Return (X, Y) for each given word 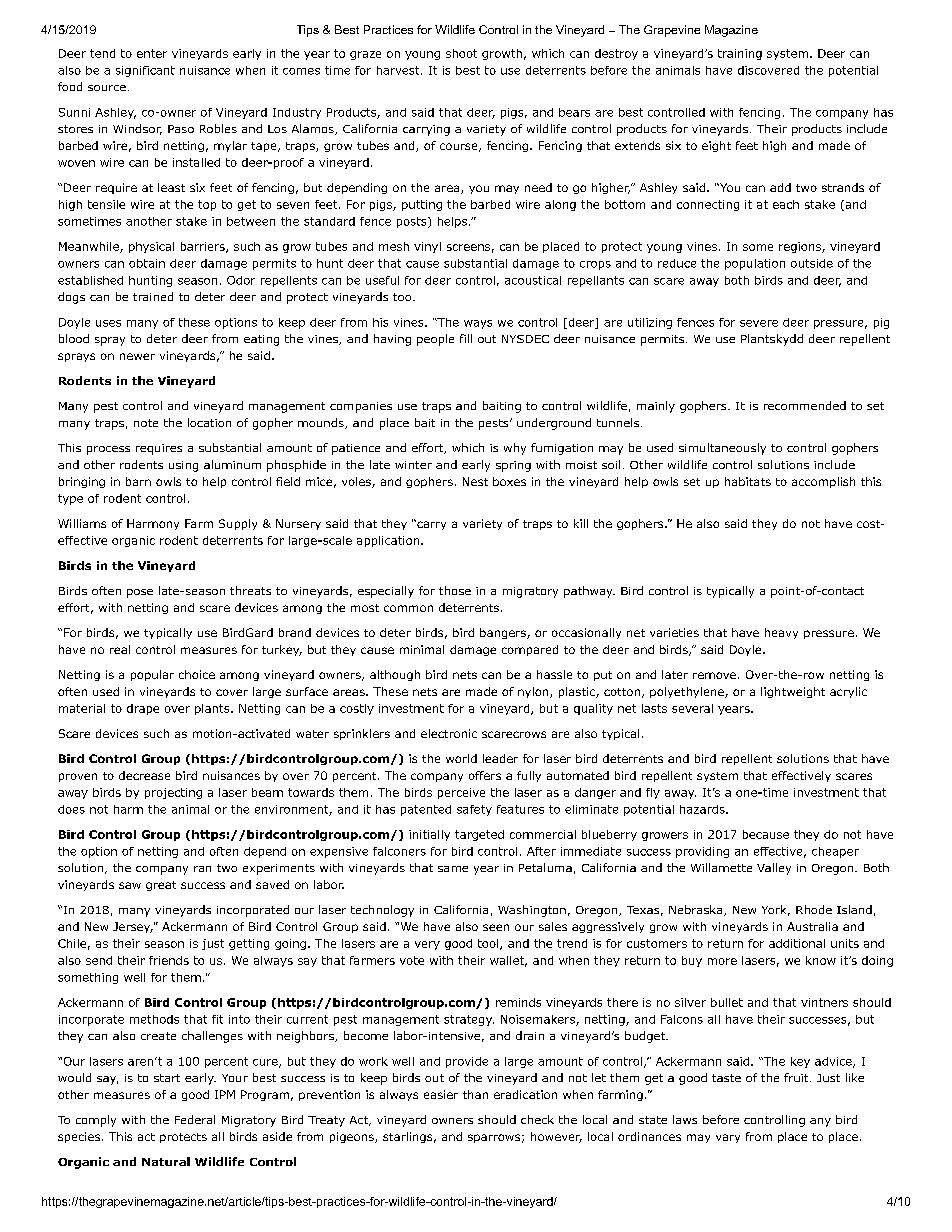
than (475, 1094)
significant (145, 71)
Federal (195, 1119)
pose (140, 593)
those (455, 590)
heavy (781, 633)
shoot (461, 53)
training (740, 54)
